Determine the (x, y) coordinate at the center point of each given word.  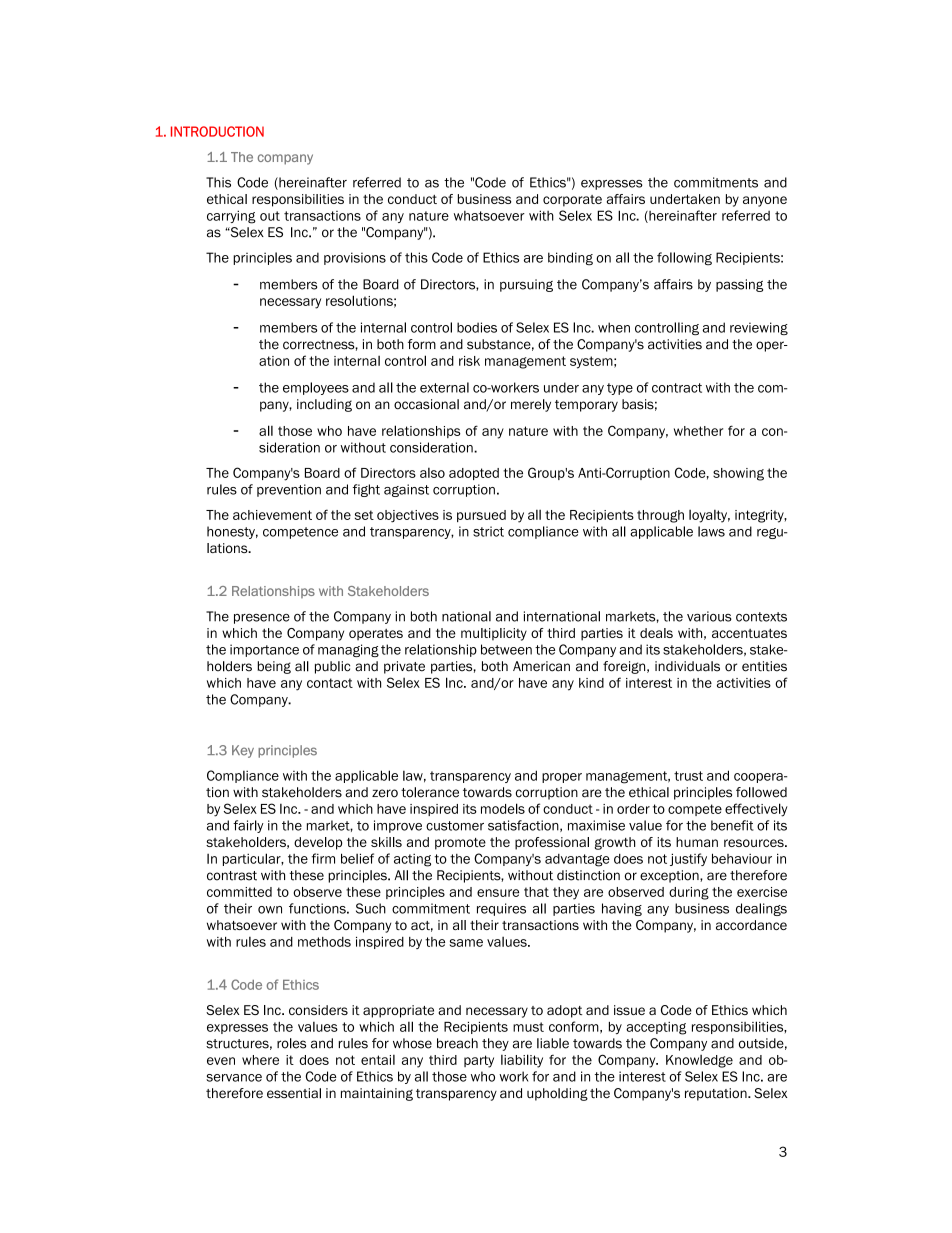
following (684, 259)
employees (316, 388)
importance (264, 650)
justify (688, 859)
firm (323, 858)
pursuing (526, 285)
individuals (687, 666)
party (479, 1061)
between (506, 649)
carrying (231, 217)
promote (460, 844)
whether (698, 431)
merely (531, 405)
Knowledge (699, 1061)
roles (291, 1043)
